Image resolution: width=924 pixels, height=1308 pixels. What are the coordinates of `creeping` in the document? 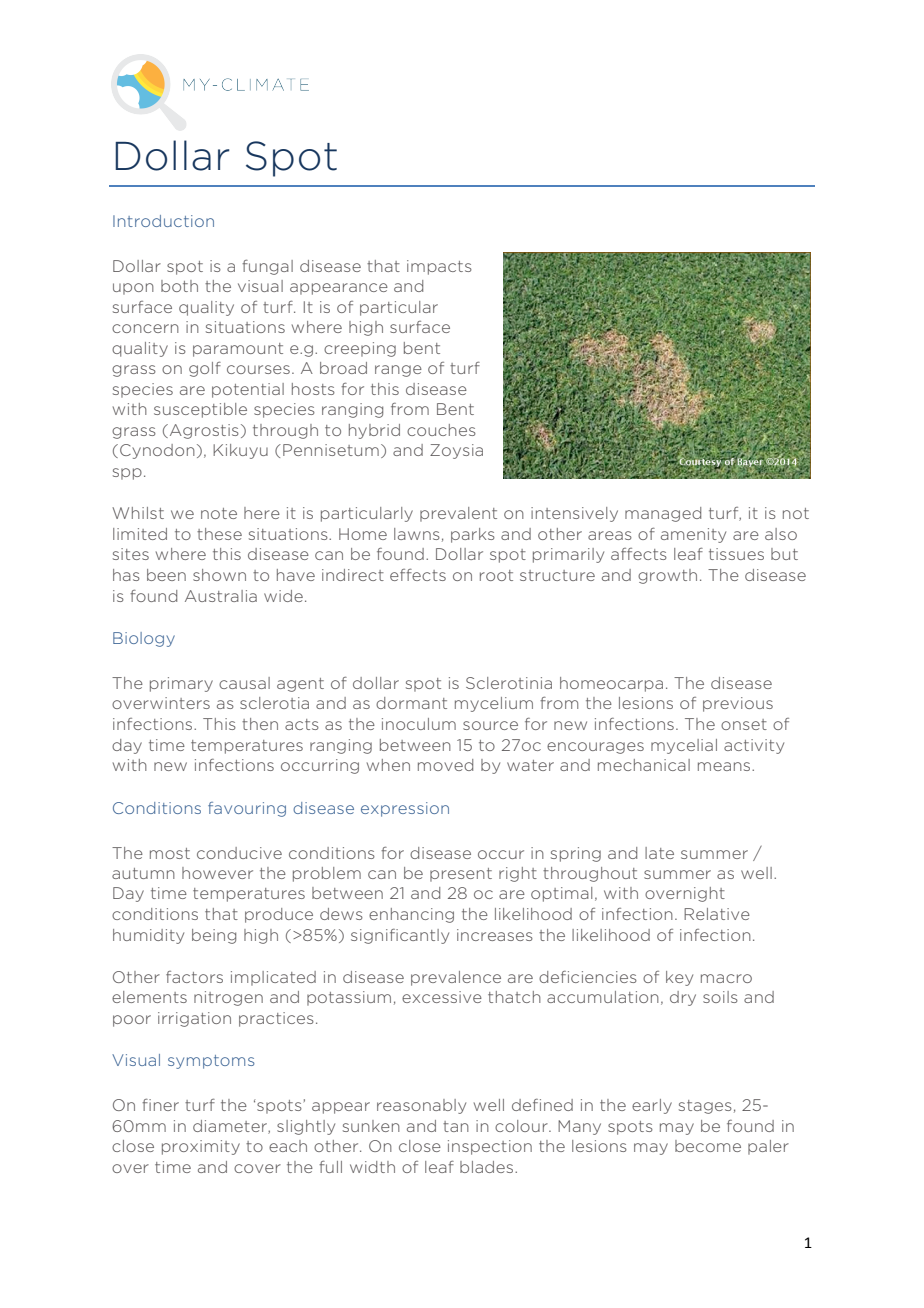 It's located at (360, 349).
